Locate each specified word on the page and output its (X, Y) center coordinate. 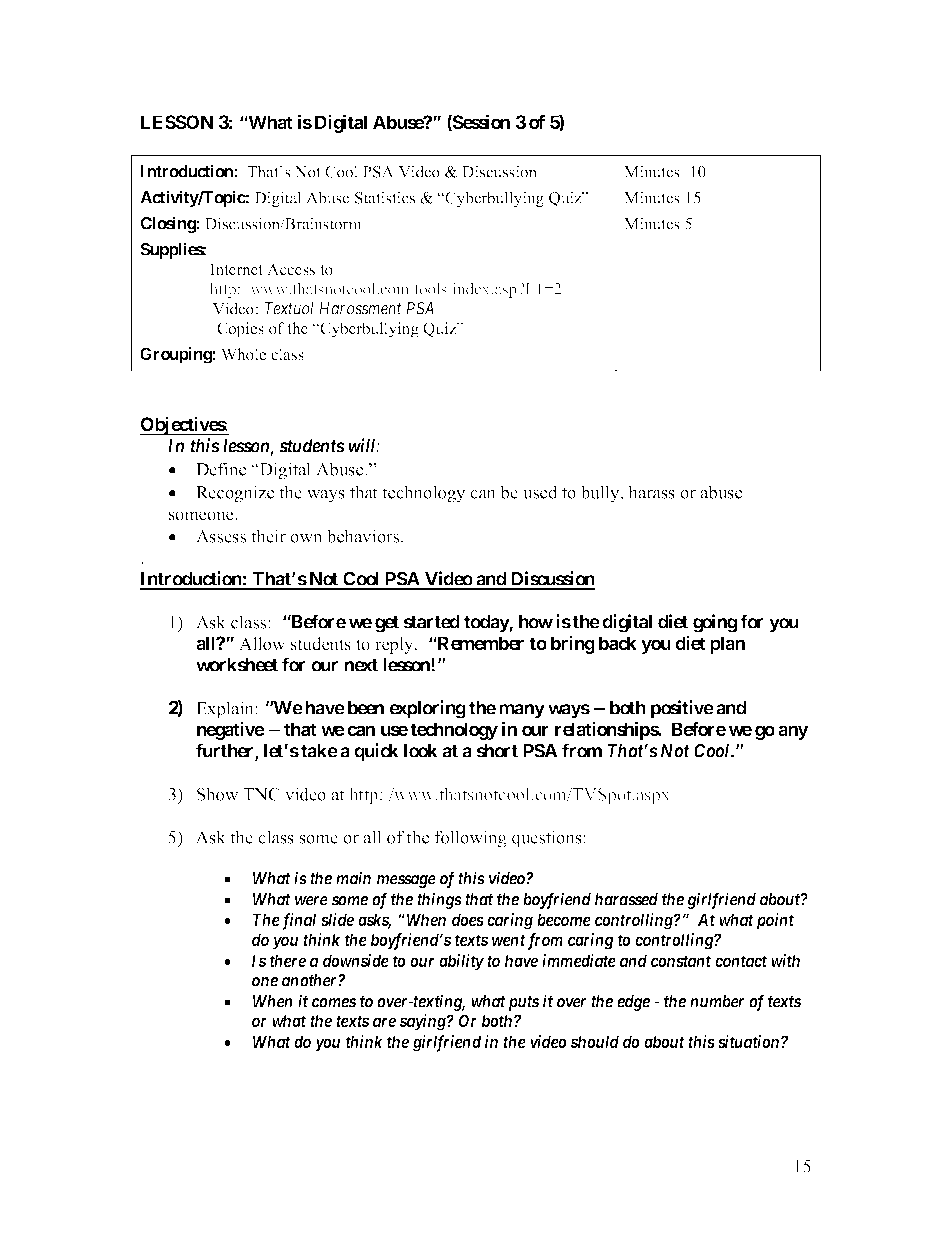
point (775, 921)
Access (291, 269)
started (431, 622)
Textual (289, 308)
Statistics (385, 197)
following (470, 839)
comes (334, 1003)
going (715, 623)
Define (221, 469)
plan (727, 645)
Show (218, 794)
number (717, 1001)
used (540, 492)
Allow (262, 644)
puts (522, 1003)
